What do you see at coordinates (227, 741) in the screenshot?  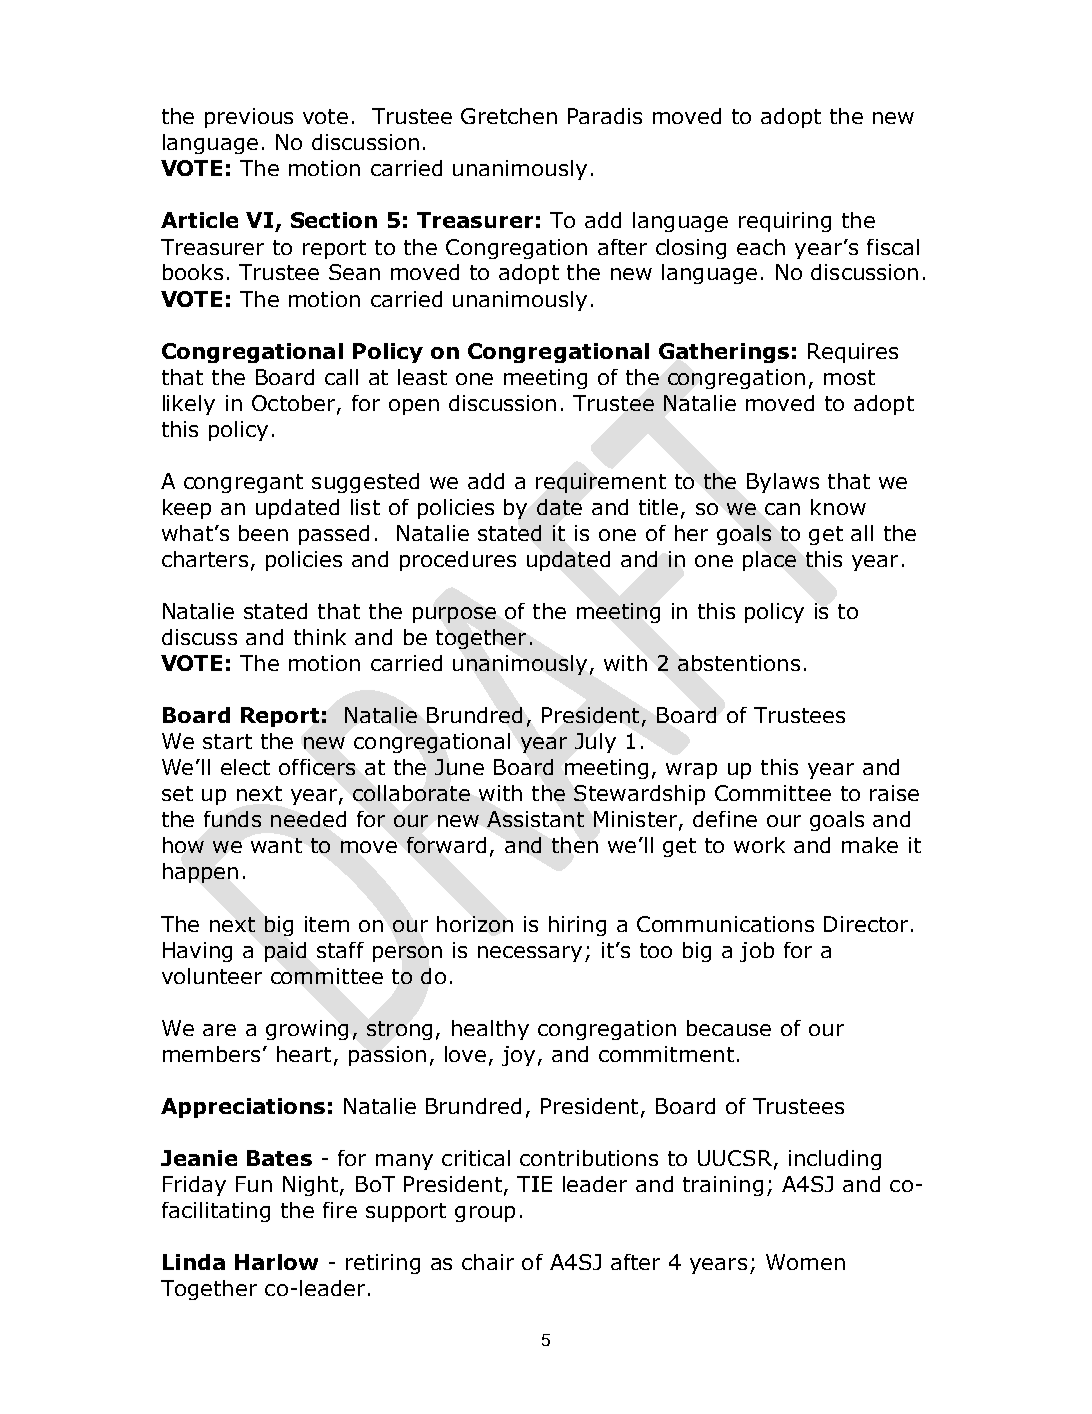 I see `start` at bounding box center [227, 741].
